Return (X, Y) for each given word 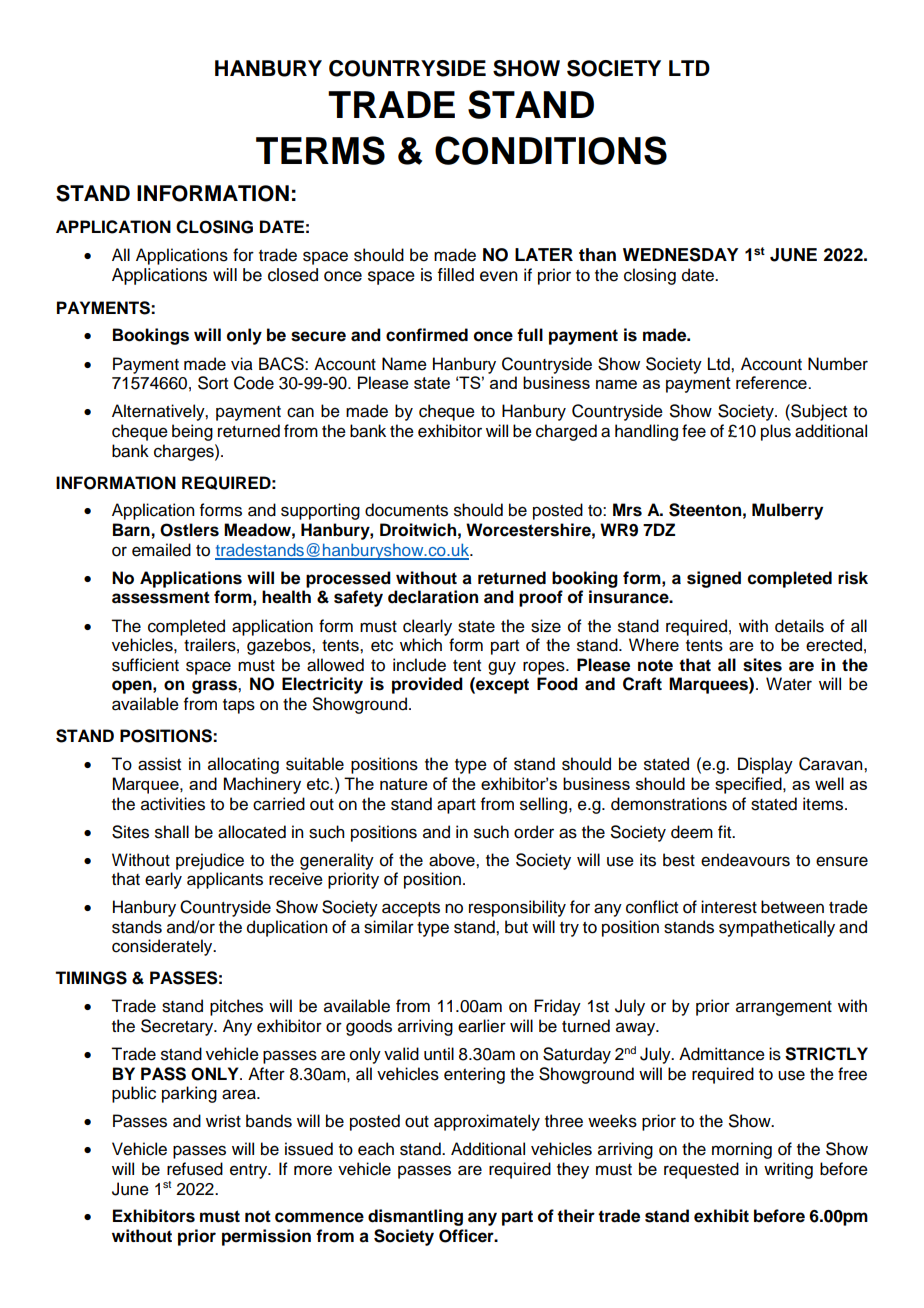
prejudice (210, 861)
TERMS (320, 150)
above (453, 860)
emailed (161, 550)
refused (195, 1169)
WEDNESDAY (680, 255)
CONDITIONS (551, 150)
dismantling (415, 1217)
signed (714, 579)
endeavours (745, 860)
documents (406, 510)
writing (788, 1170)
